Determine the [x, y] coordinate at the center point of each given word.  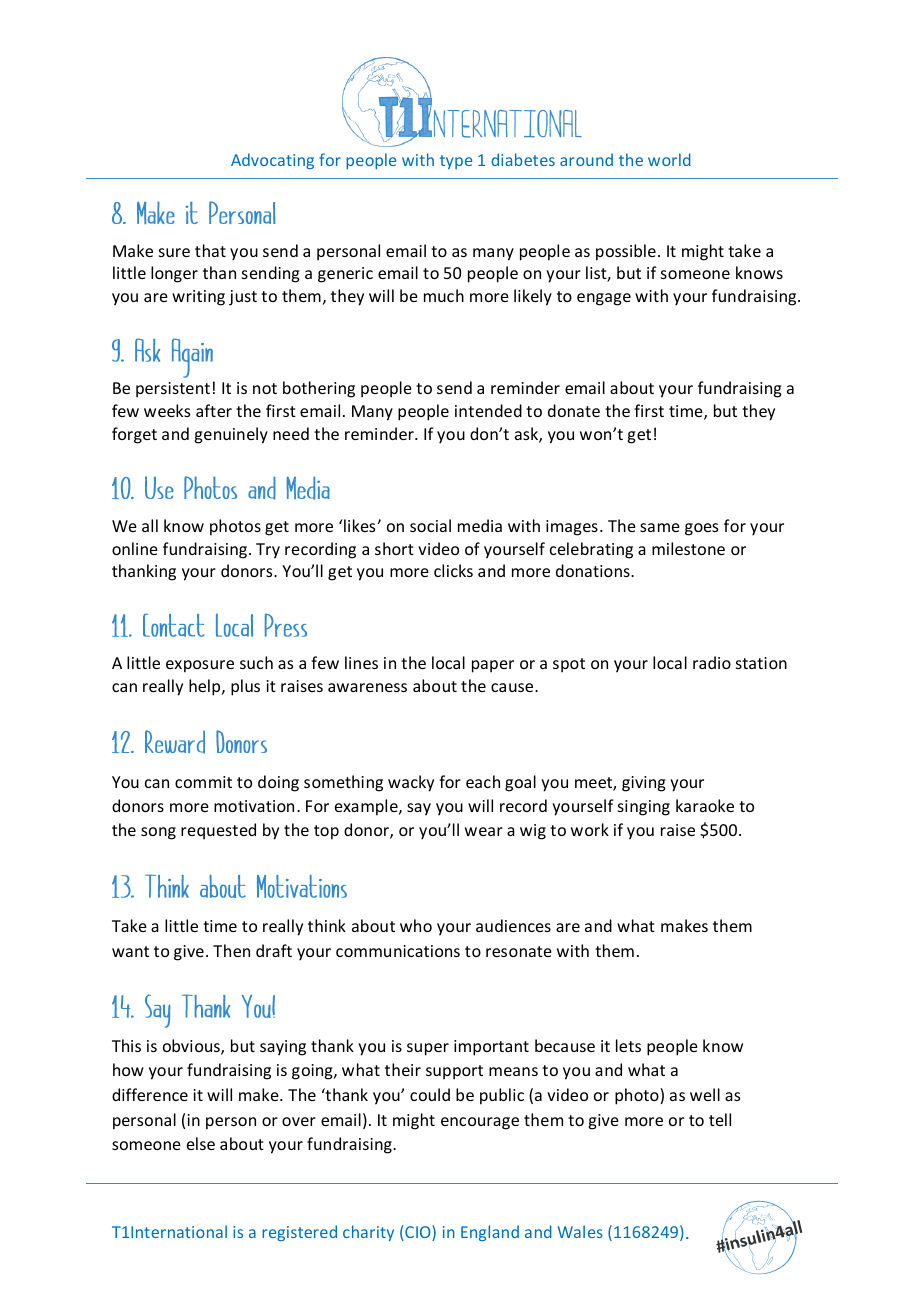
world [669, 159]
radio [712, 662]
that [210, 250]
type [456, 162]
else [201, 1143]
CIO [418, 1233]
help [206, 687]
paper [493, 666]
